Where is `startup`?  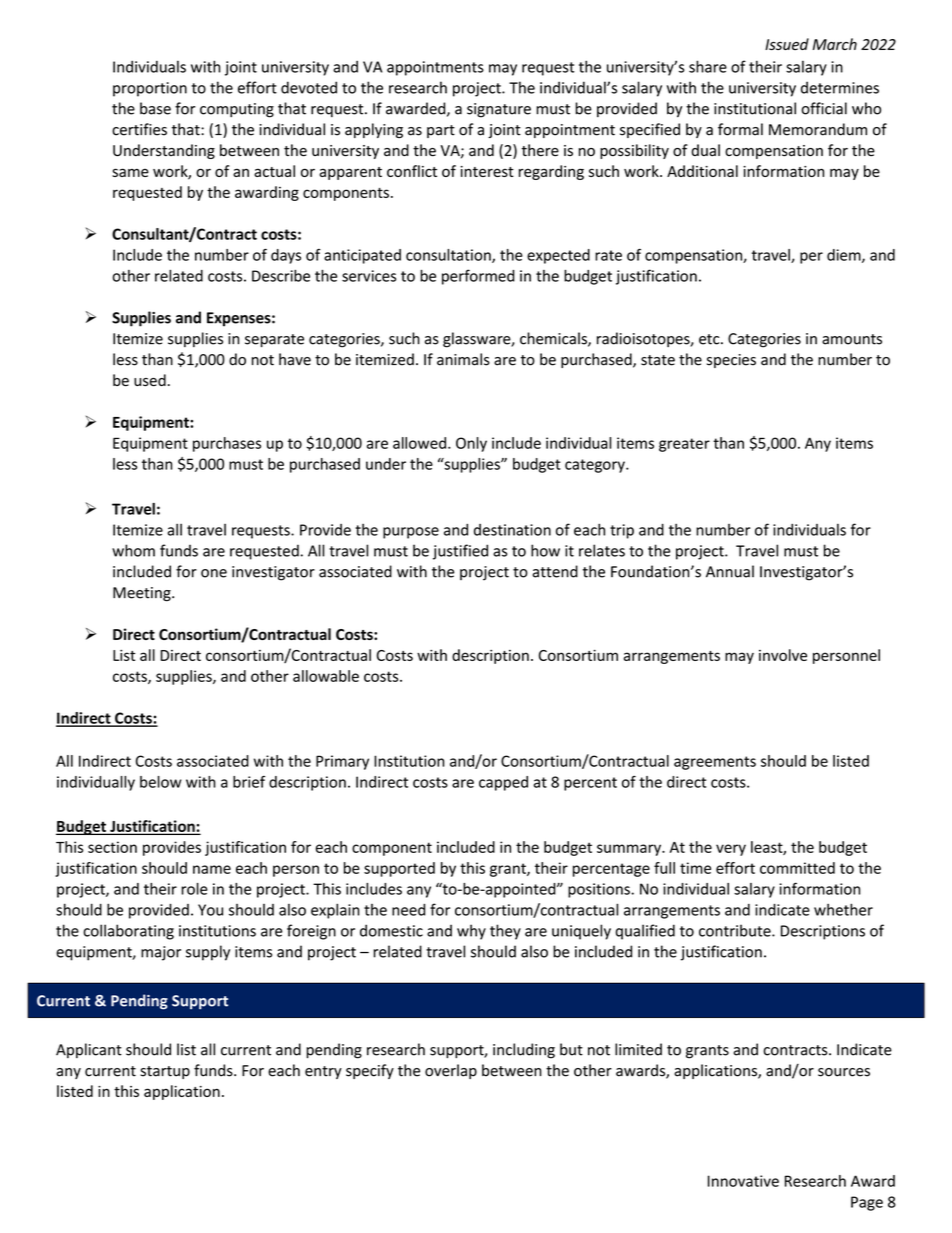
startup is located at coordinates (165, 1072).
